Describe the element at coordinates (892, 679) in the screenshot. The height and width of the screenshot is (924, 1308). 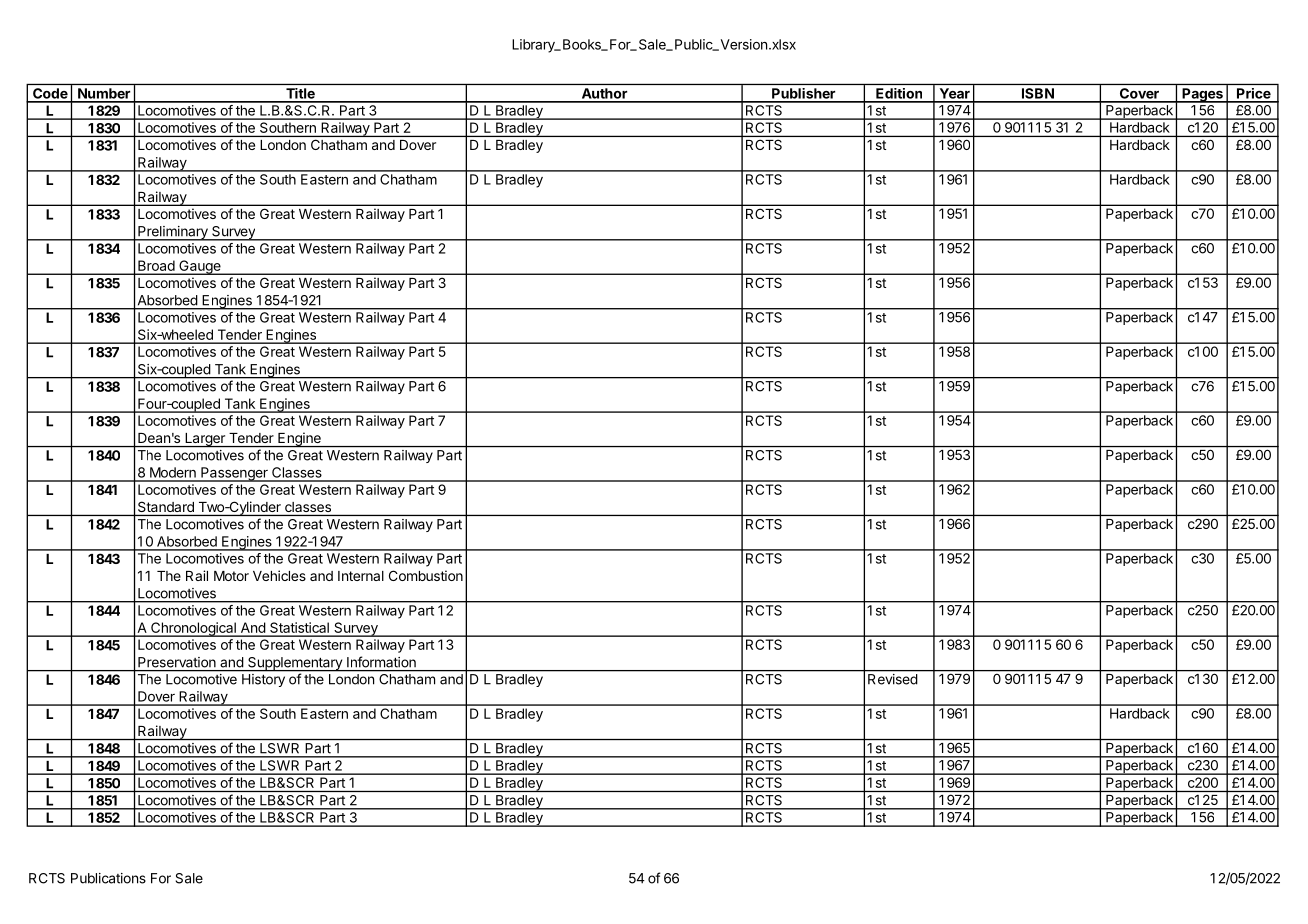
I see `Revised` at that location.
